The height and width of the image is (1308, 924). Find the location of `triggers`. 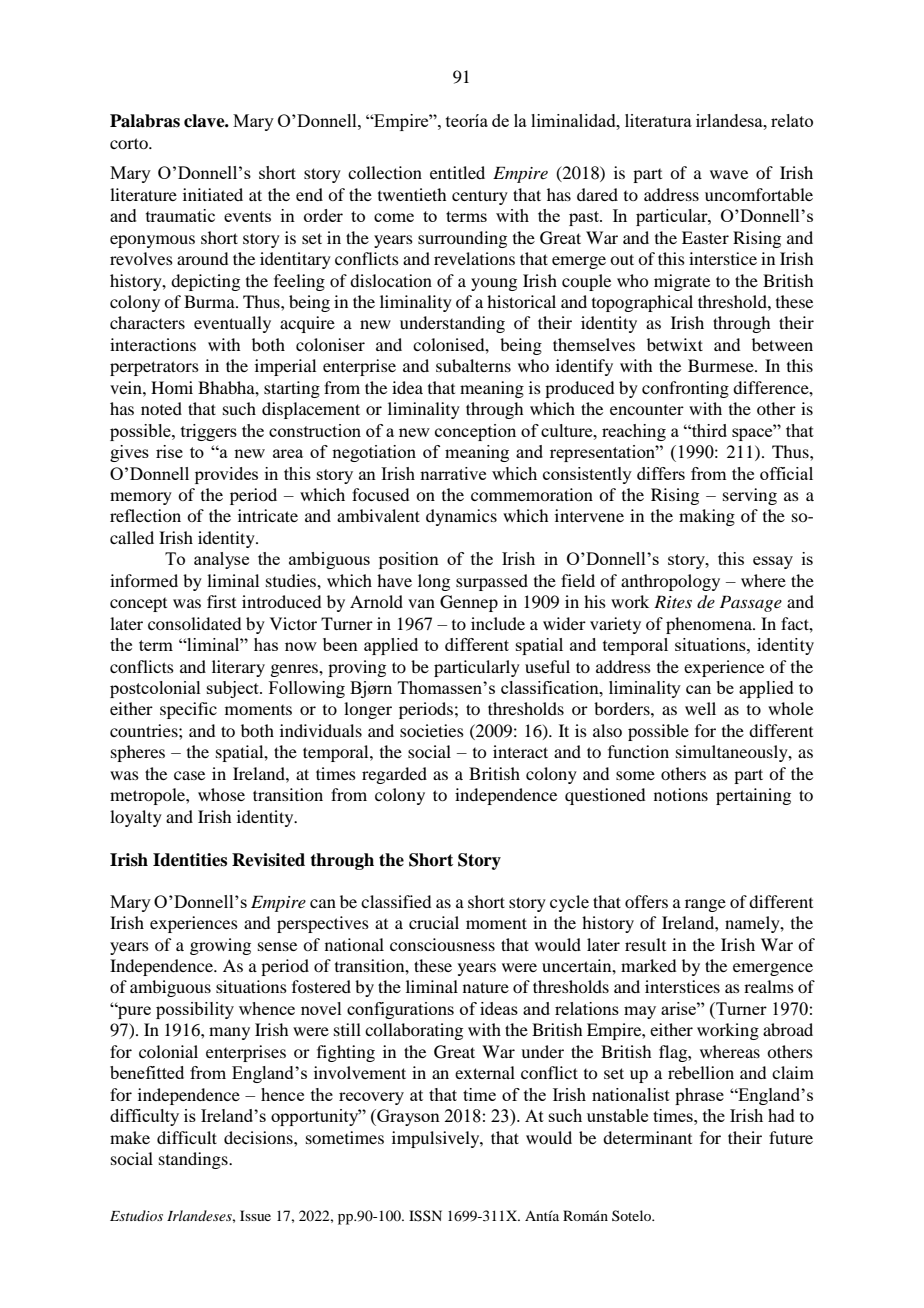

triggers is located at coordinates (209, 432).
